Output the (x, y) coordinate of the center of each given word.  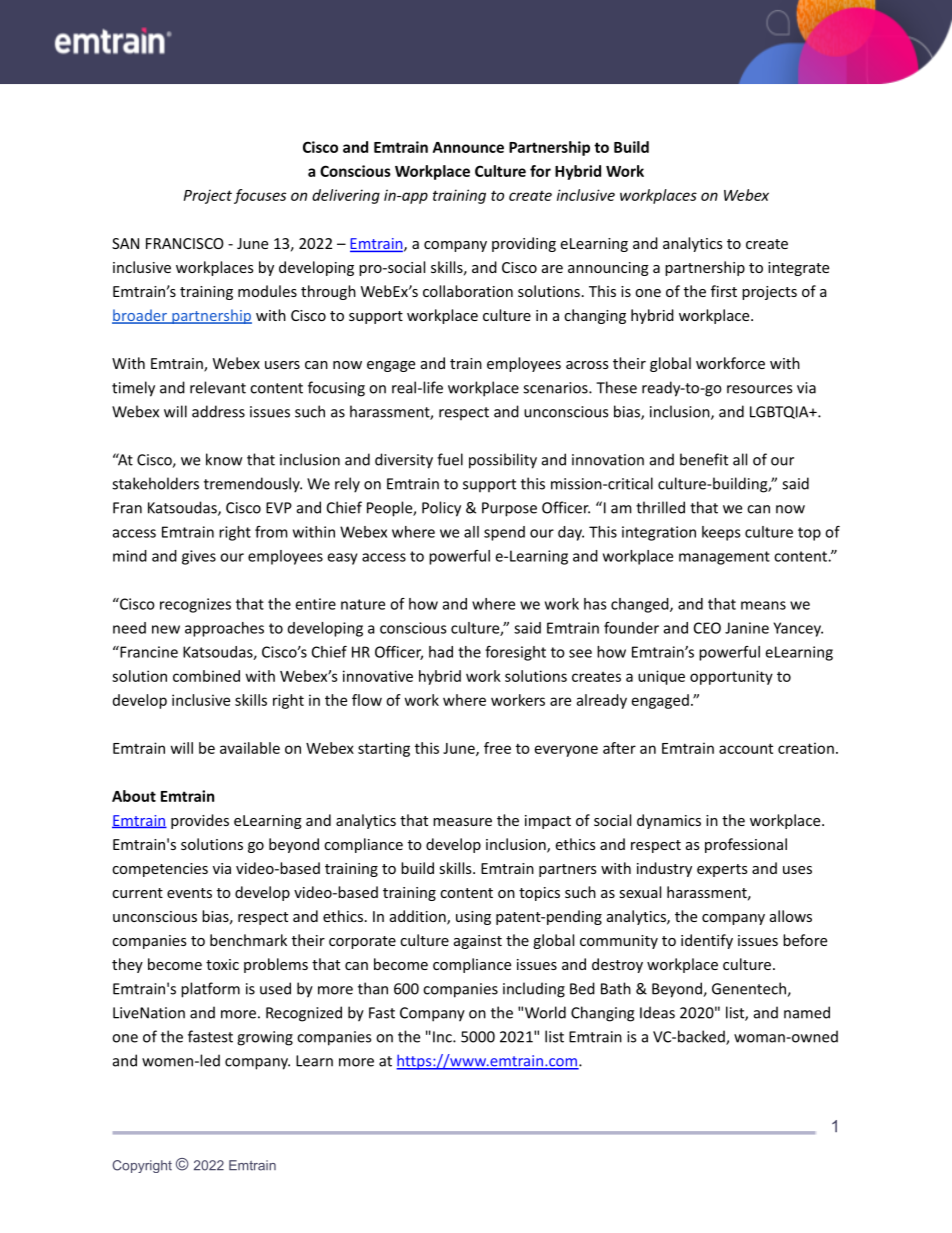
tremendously (253, 485)
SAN (125, 243)
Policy (441, 509)
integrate (798, 269)
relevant (218, 387)
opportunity (731, 677)
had (441, 652)
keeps (721, 533)
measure (462, 822)
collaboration (468, 291)
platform (210, 990)
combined (206, 676)
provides (200, 821)
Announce (468, 147)
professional (746, 845)
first (724, 291)
